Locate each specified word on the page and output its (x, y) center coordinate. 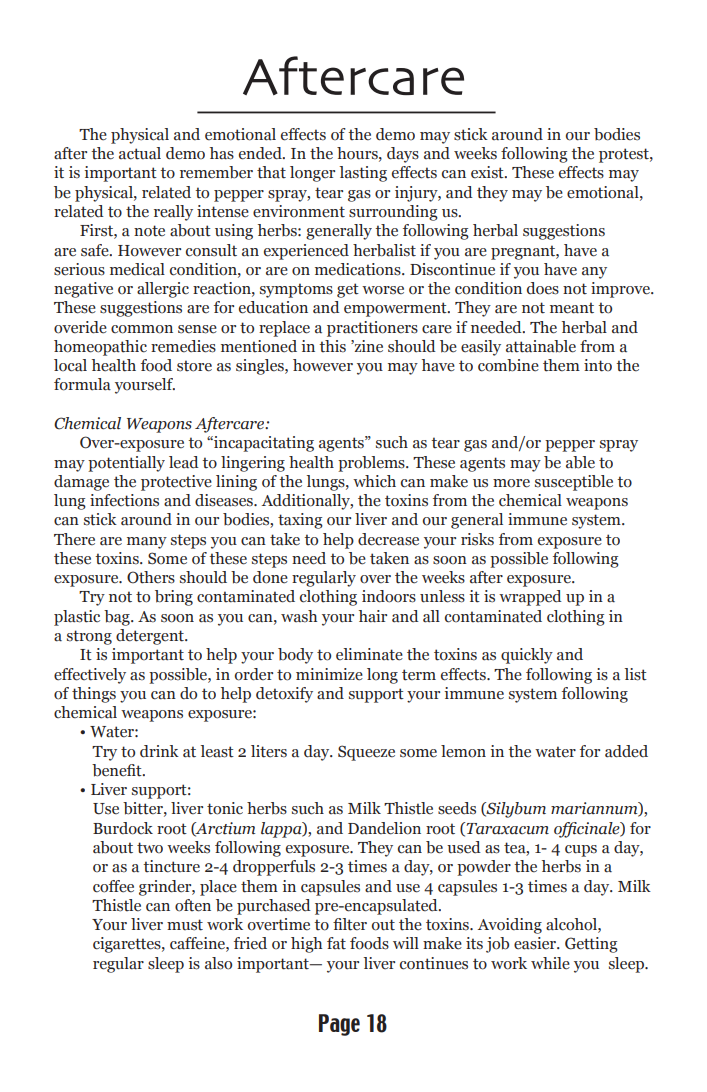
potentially (126, 464)
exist (488, 172)
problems (372, 464)
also (218, 963)
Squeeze (366, 753)
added (626, 751)
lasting (363, 174)
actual (140, 153)
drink (159, 751)
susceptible (574, 483)
